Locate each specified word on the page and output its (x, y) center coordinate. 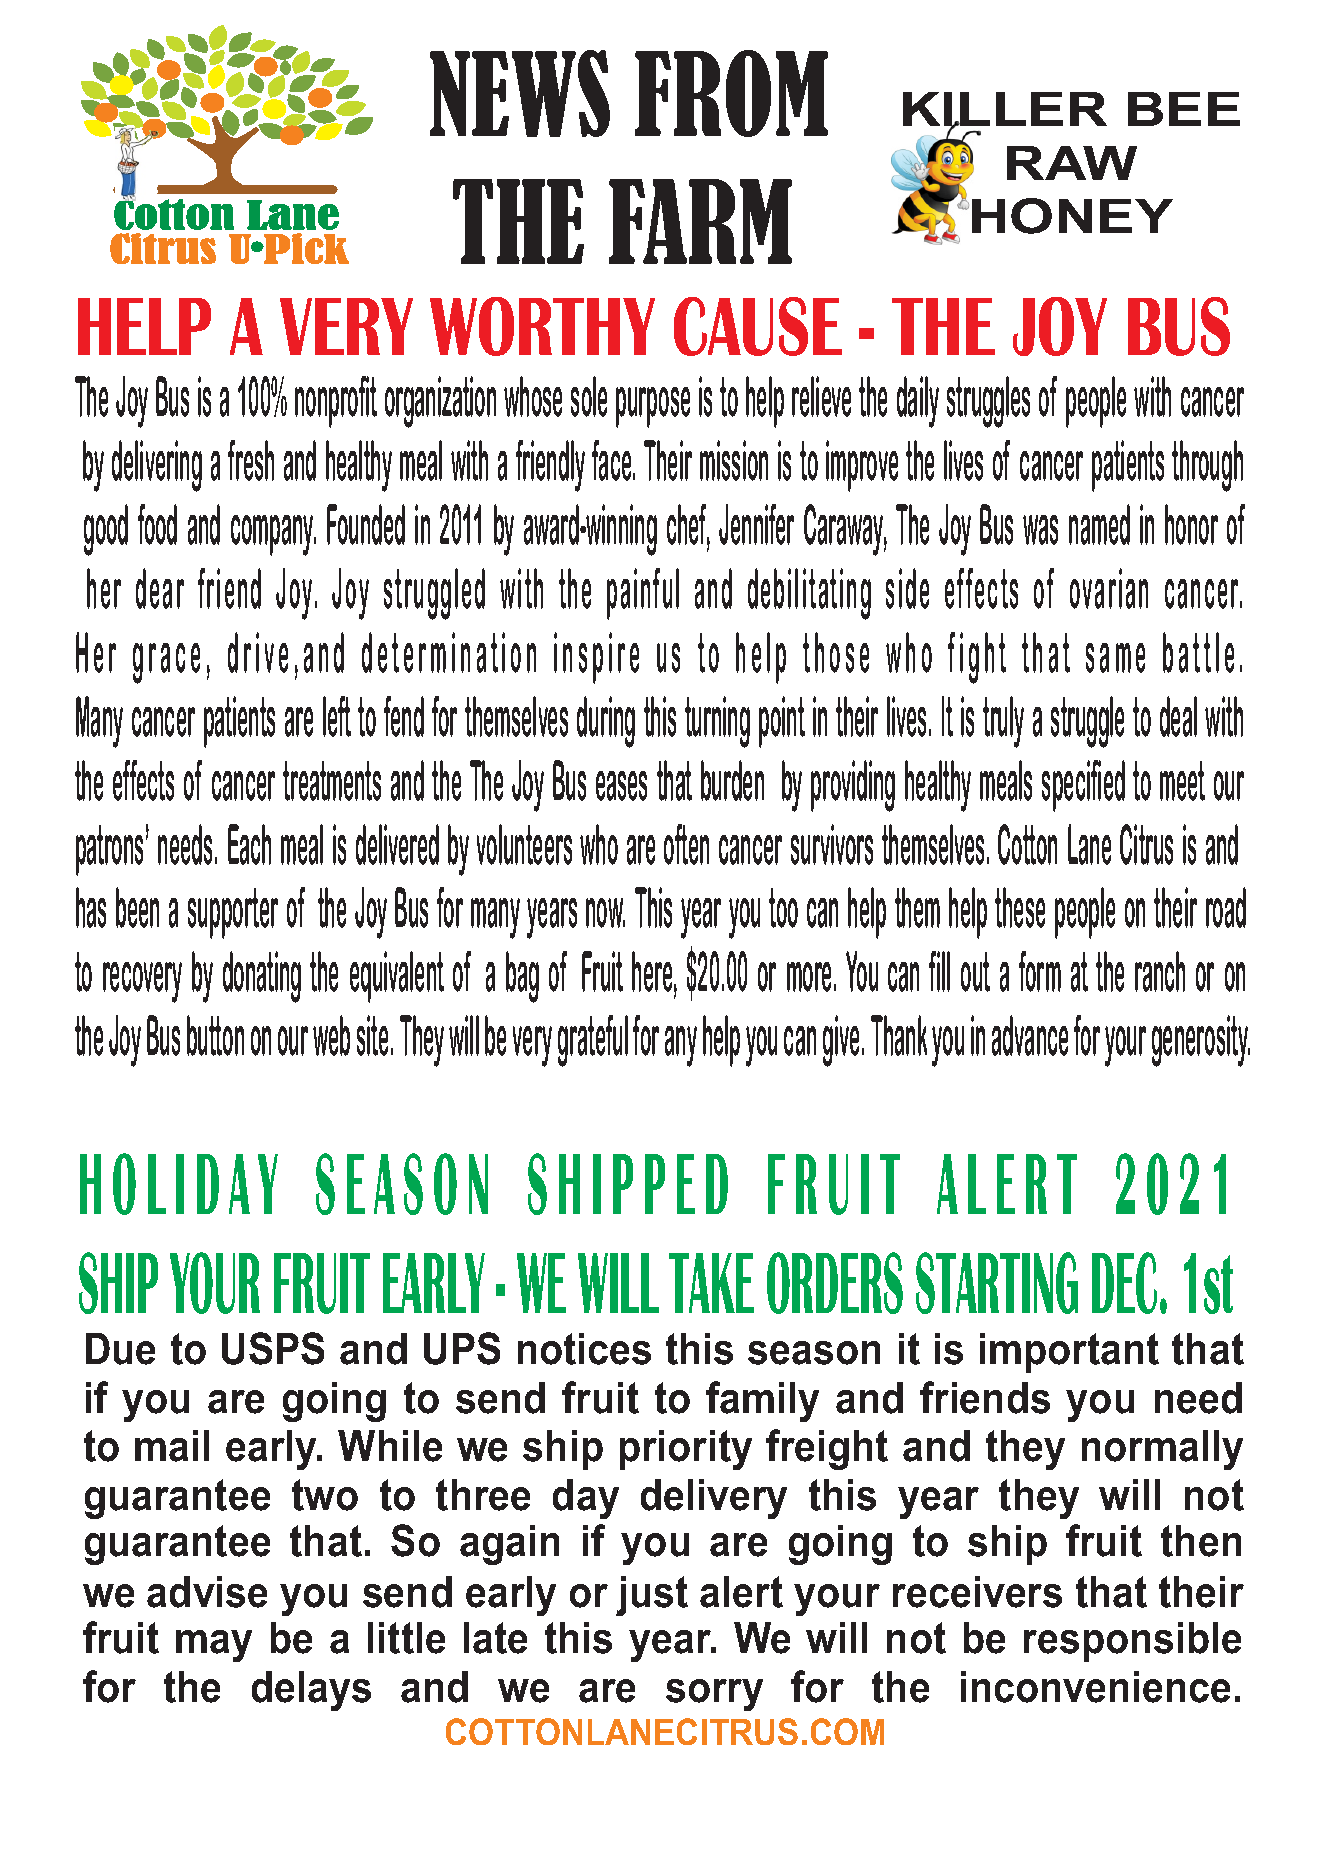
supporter (233, 913)
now (605, 913)
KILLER (1005, 110)
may (214, 1646)
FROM (731, 93)
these (1020, 907)
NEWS (520, 93)
